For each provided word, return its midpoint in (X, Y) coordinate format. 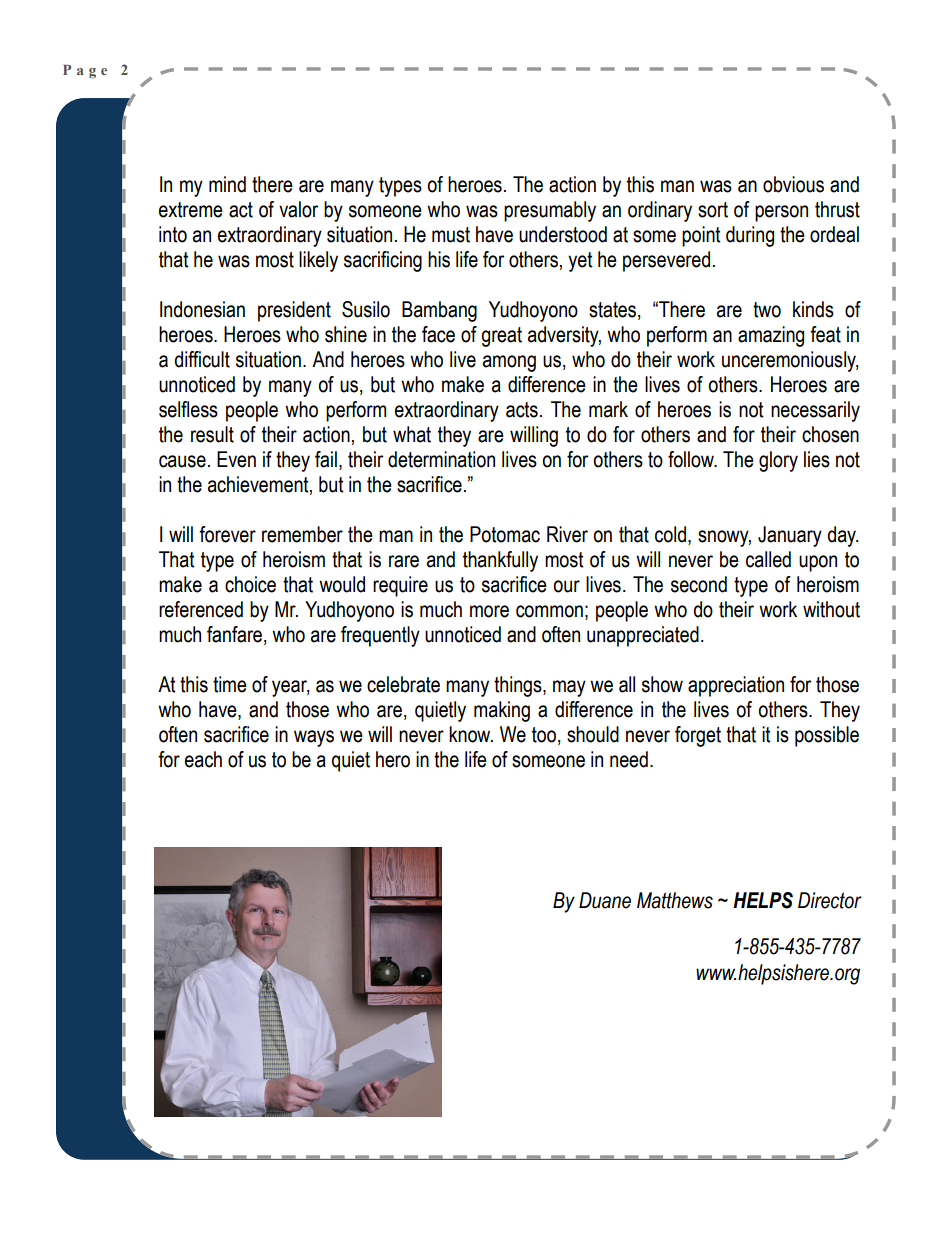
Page (85, 72)
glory (778, 461)
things (519, 686)
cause (182, 461)
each (203, 759)
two (767, 310)
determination (441, 459)
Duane (605, 900)
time (230, 684)
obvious (793, 184)
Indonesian (202, 309)
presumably (550, 211)
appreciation (736, 686)
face (438, 334)
